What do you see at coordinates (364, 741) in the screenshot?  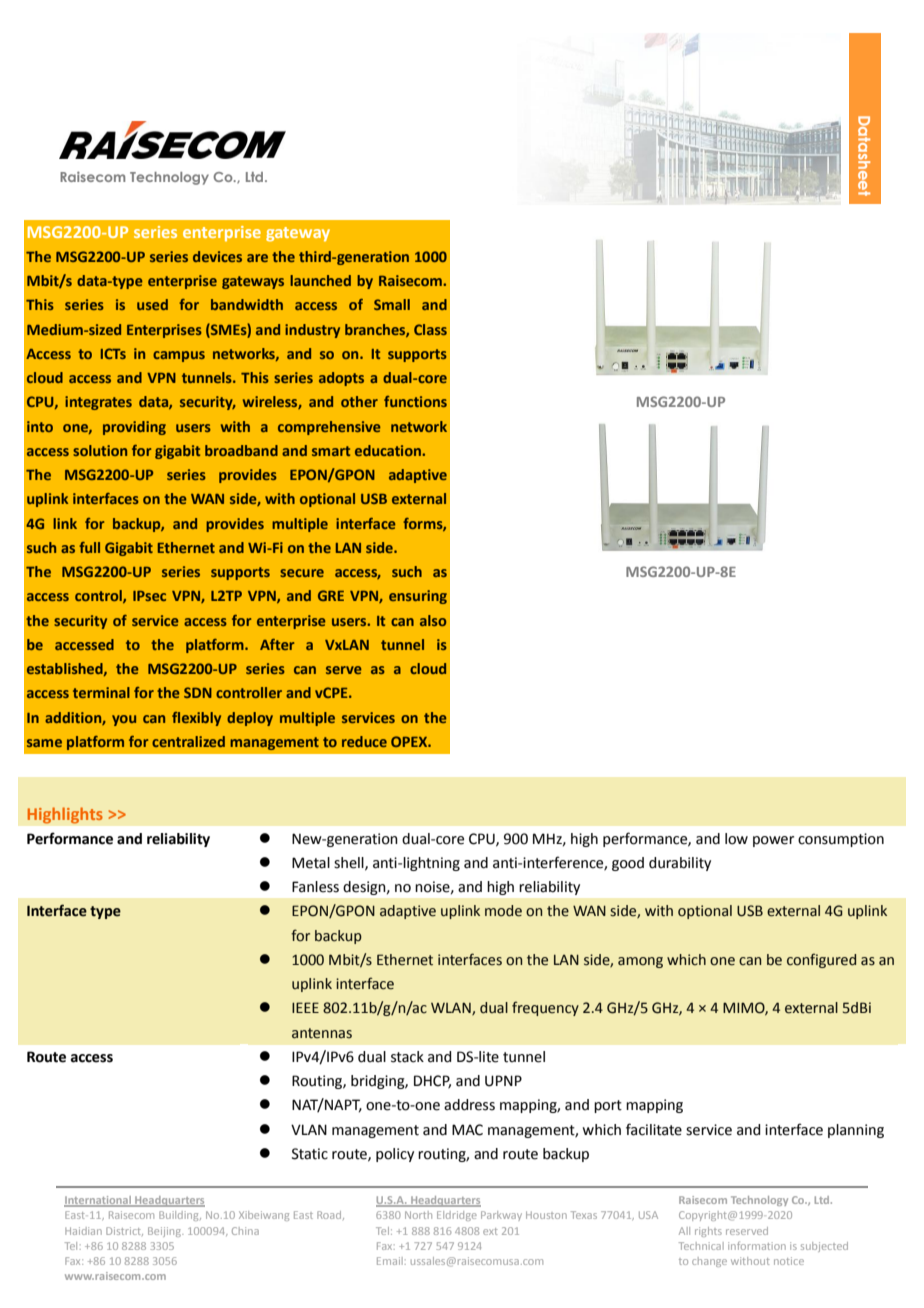 I see `reduce` at bounding box center [364, 741].
